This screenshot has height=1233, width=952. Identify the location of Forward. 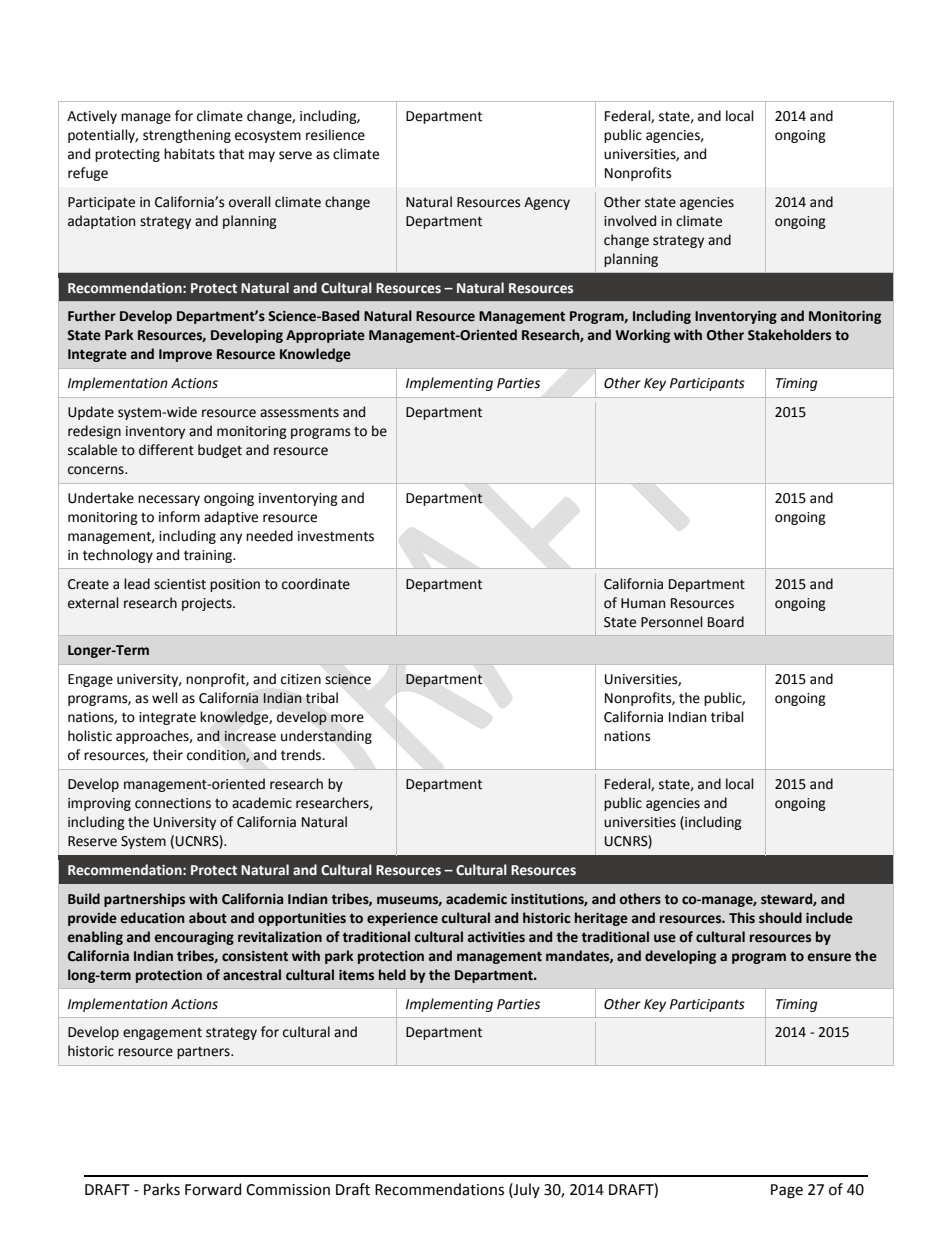
(213, 1189).
